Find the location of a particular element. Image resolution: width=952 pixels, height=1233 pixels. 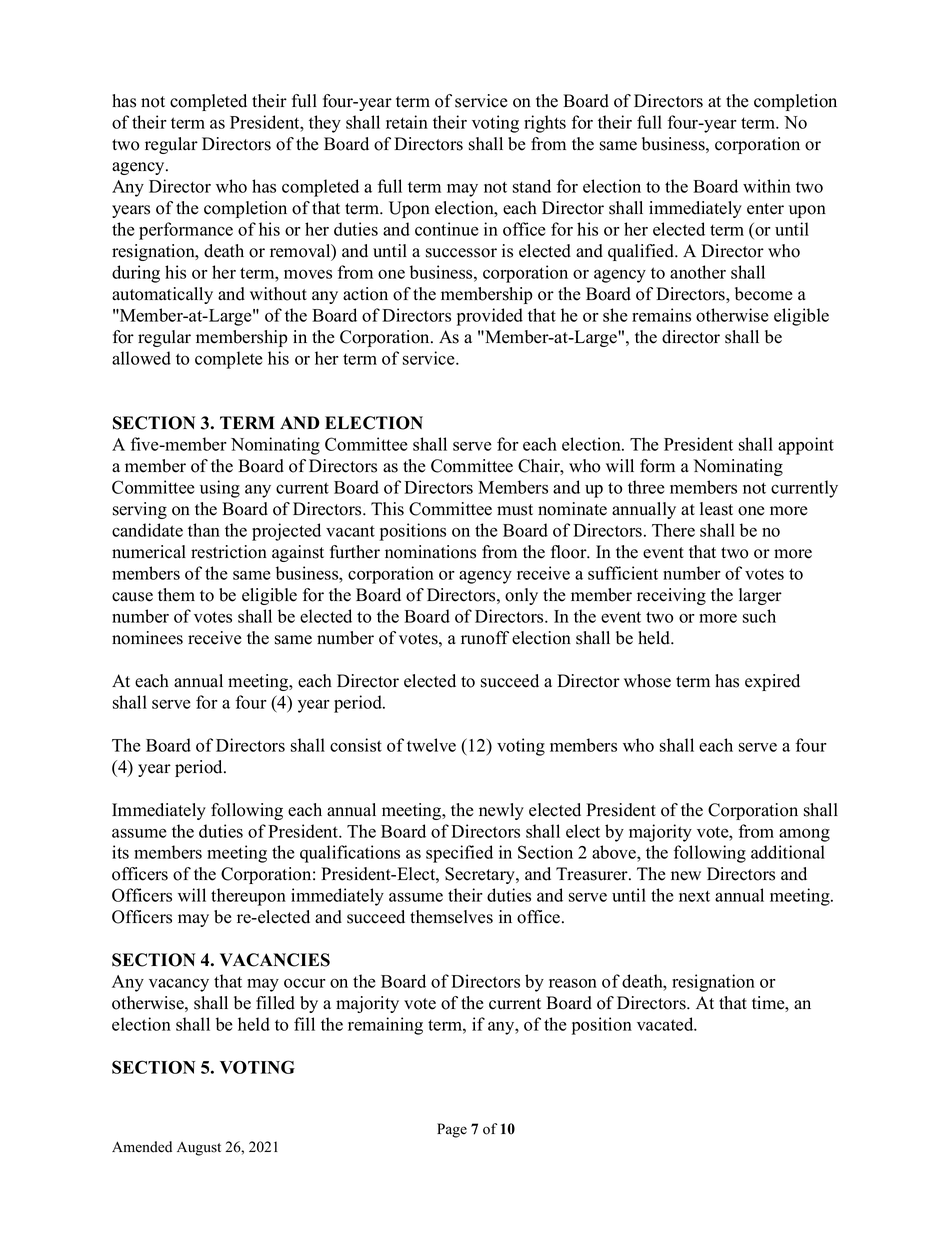

Page is located at coordinates (452, 1130).
